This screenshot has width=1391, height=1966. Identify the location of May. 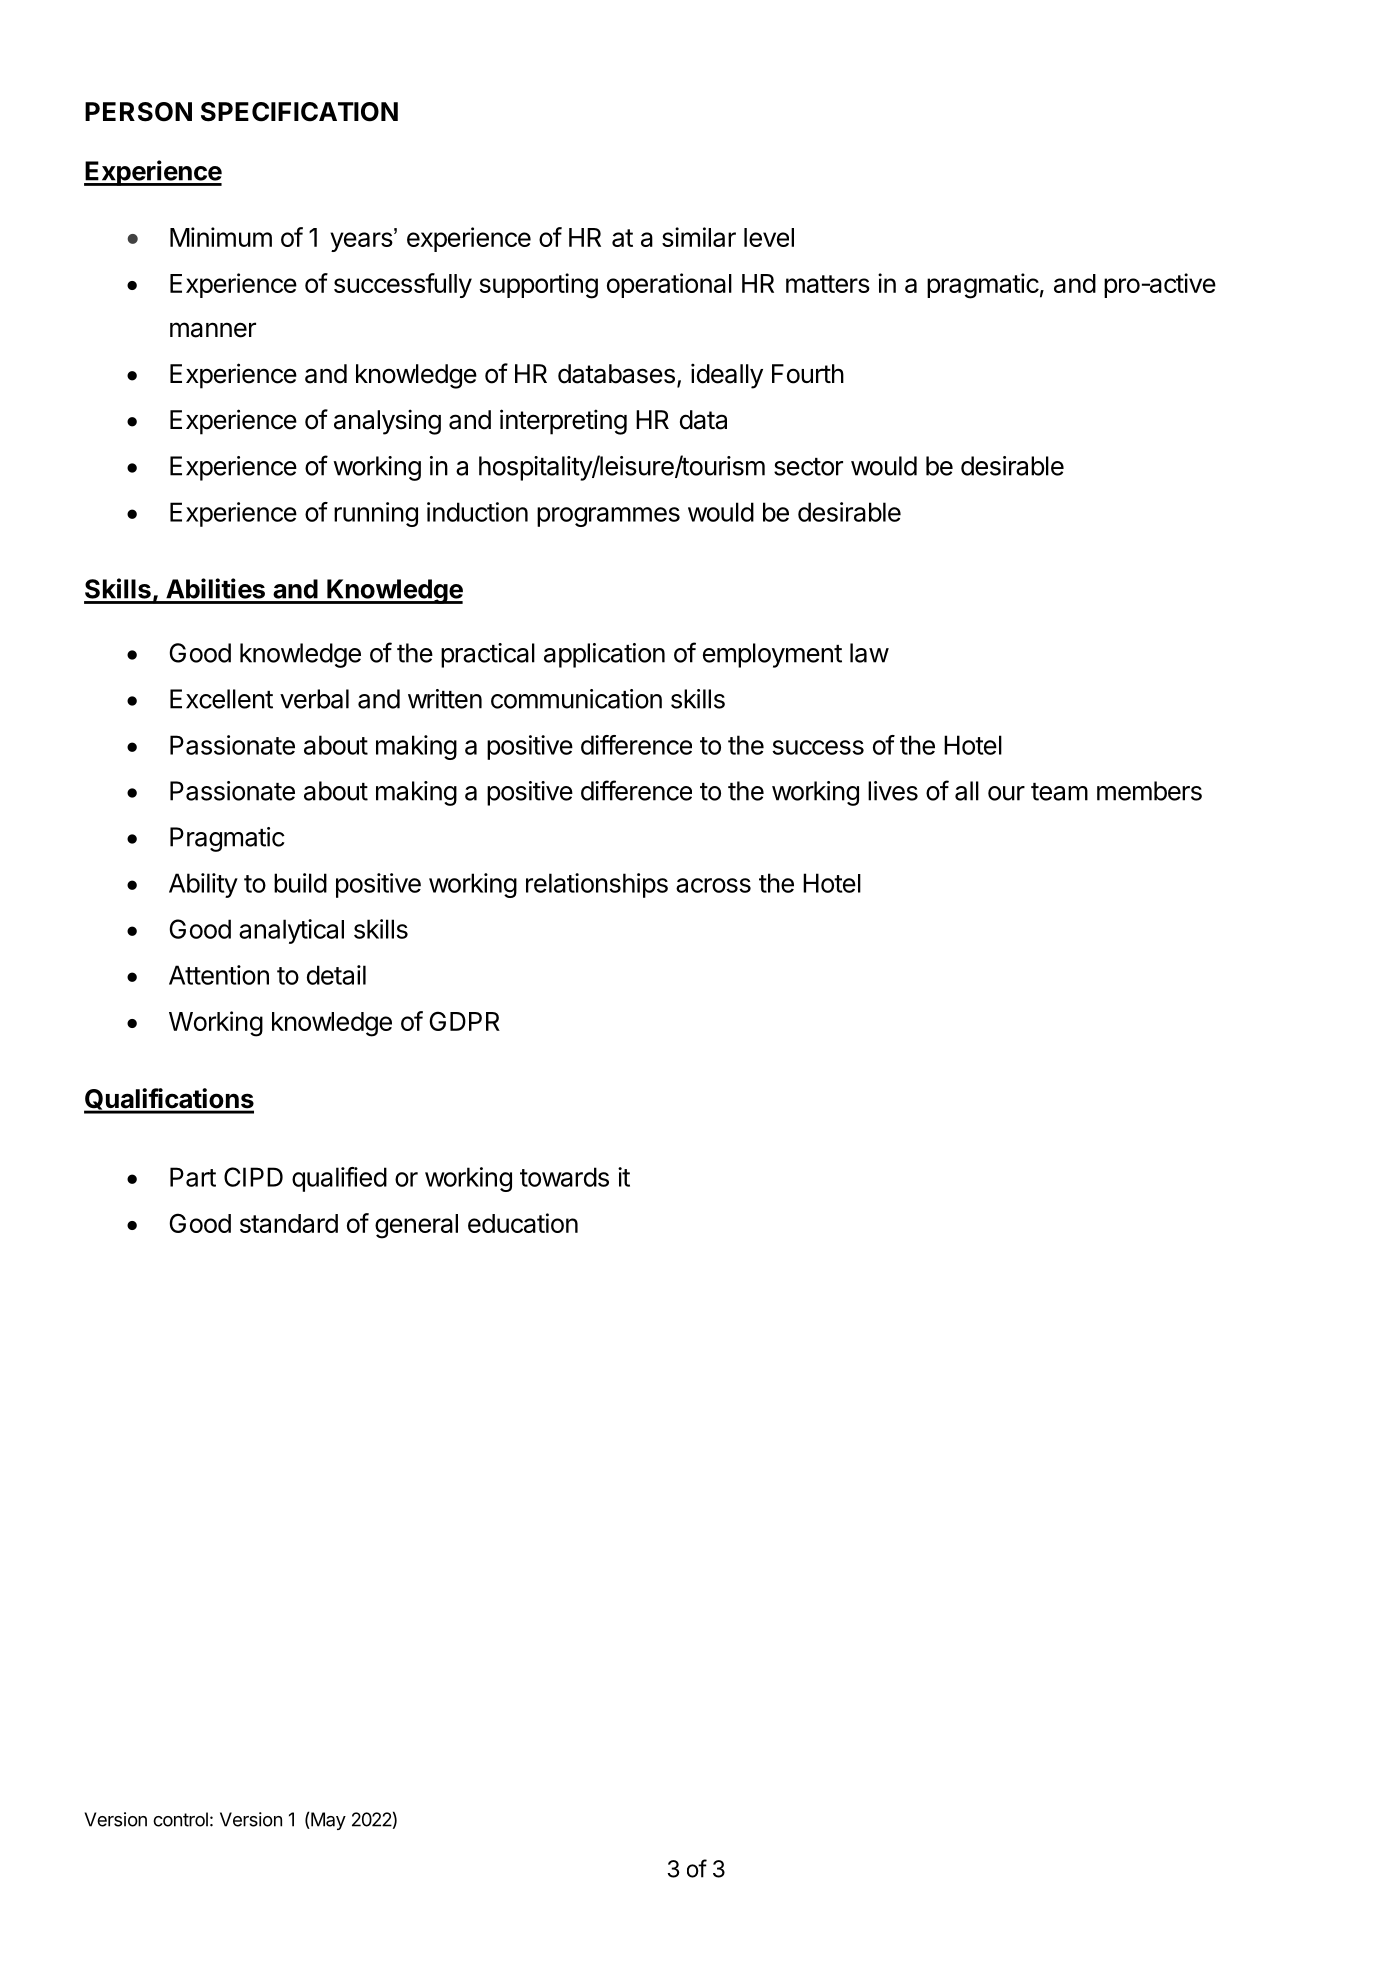
(327, 1821).
